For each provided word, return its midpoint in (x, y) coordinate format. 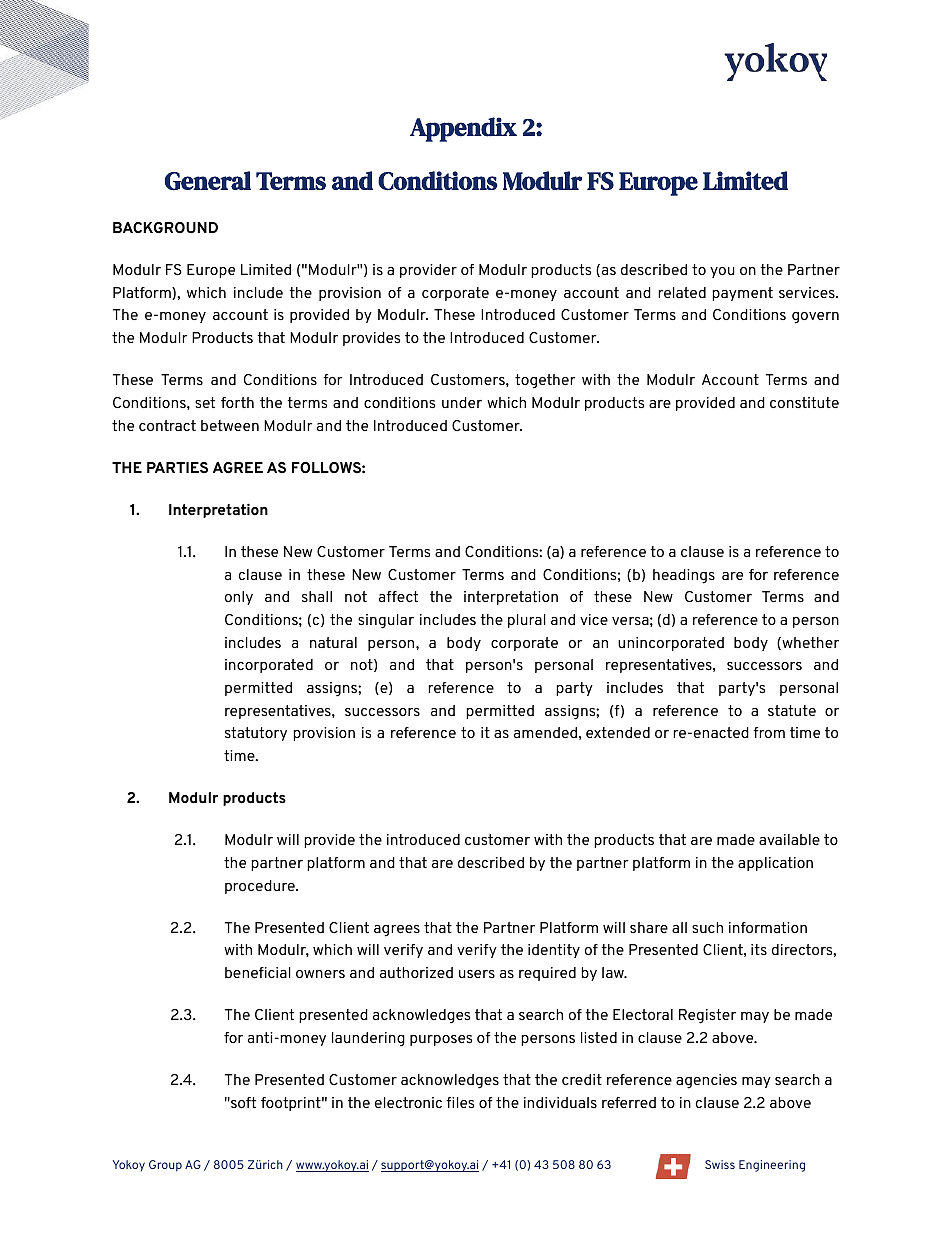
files (460, 1102)
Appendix (463, 129)
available (789, 839)
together (545, 381)
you (722, 272)
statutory (256, 734)
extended (618, 732)
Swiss (720, 1164)
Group (165, 1166)
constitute (804, 402)
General (208, 181)
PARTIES (177, 467)
